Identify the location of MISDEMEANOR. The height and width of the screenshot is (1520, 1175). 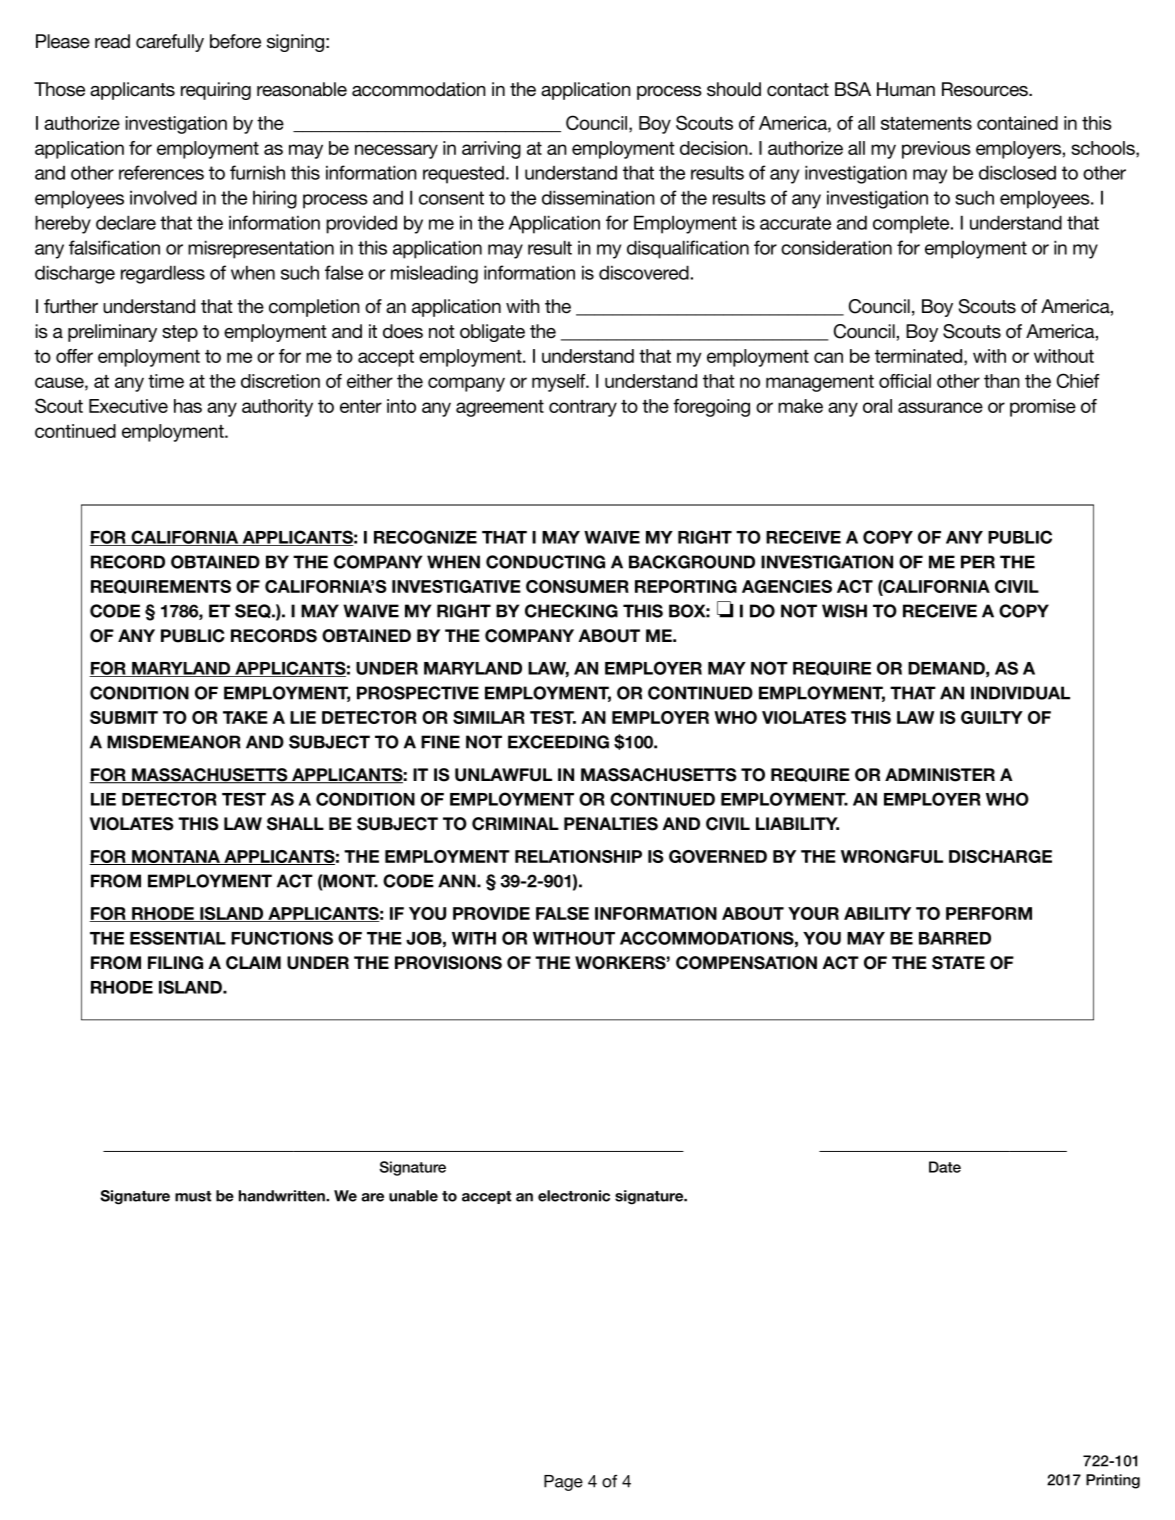
(174, 742).
